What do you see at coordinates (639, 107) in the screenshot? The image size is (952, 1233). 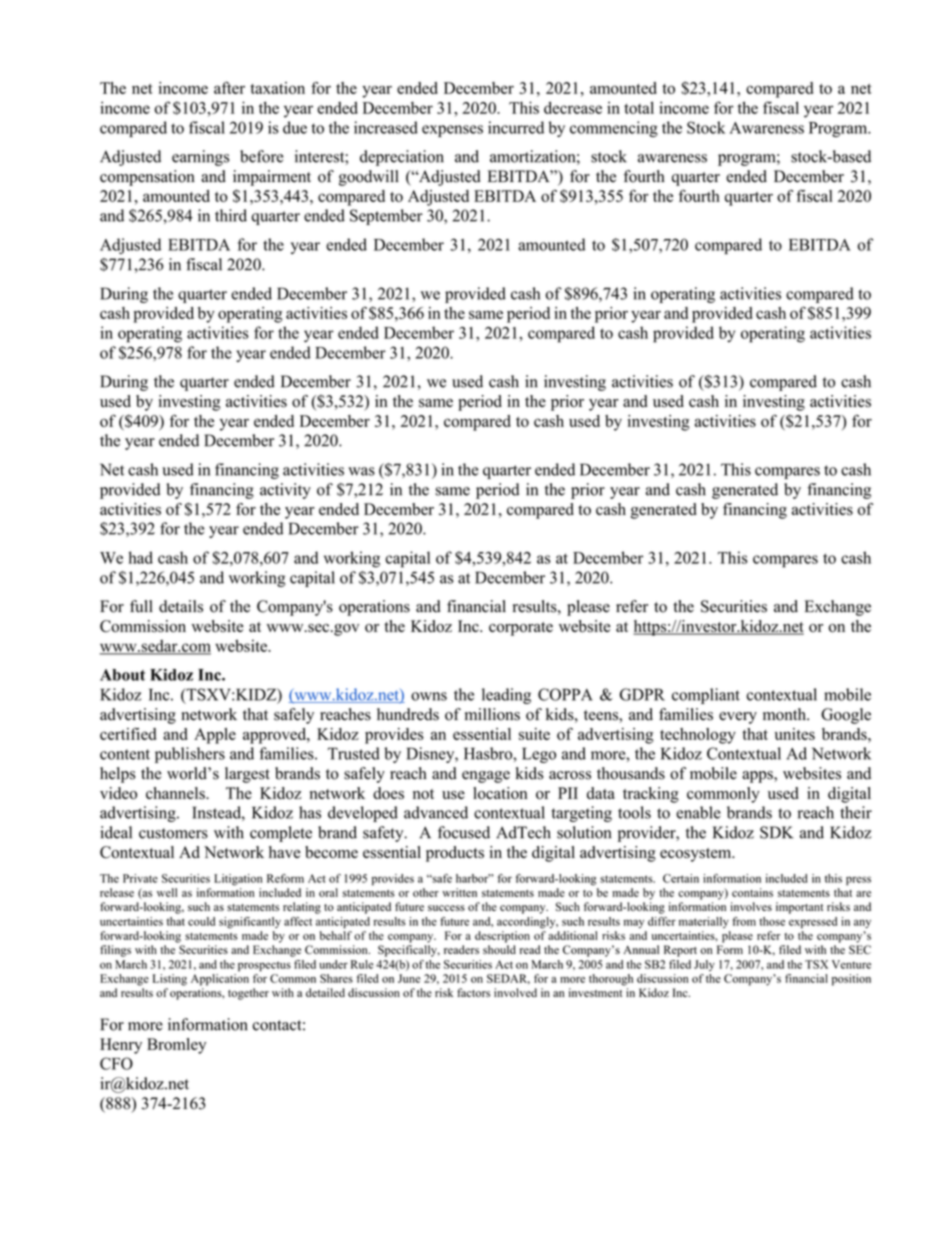 I see `total` at bounding box center [639, 107].
